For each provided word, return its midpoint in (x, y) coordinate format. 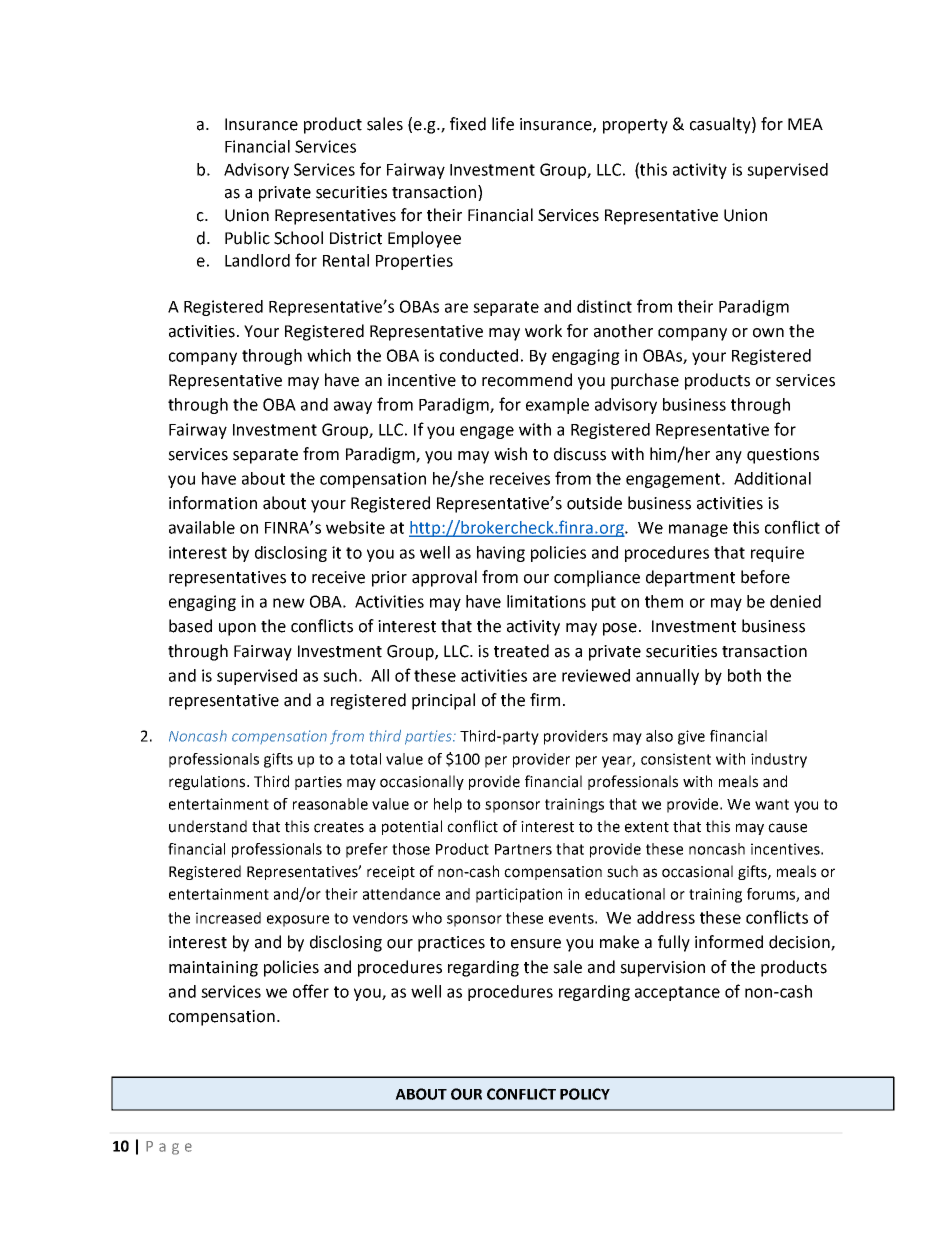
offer (311, 991)
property (635, 126)
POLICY (585, 1094)
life (503, 124)
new (289, 603)
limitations (546, 601)
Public (247, 238)
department (690, 578)
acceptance (677, 993)
